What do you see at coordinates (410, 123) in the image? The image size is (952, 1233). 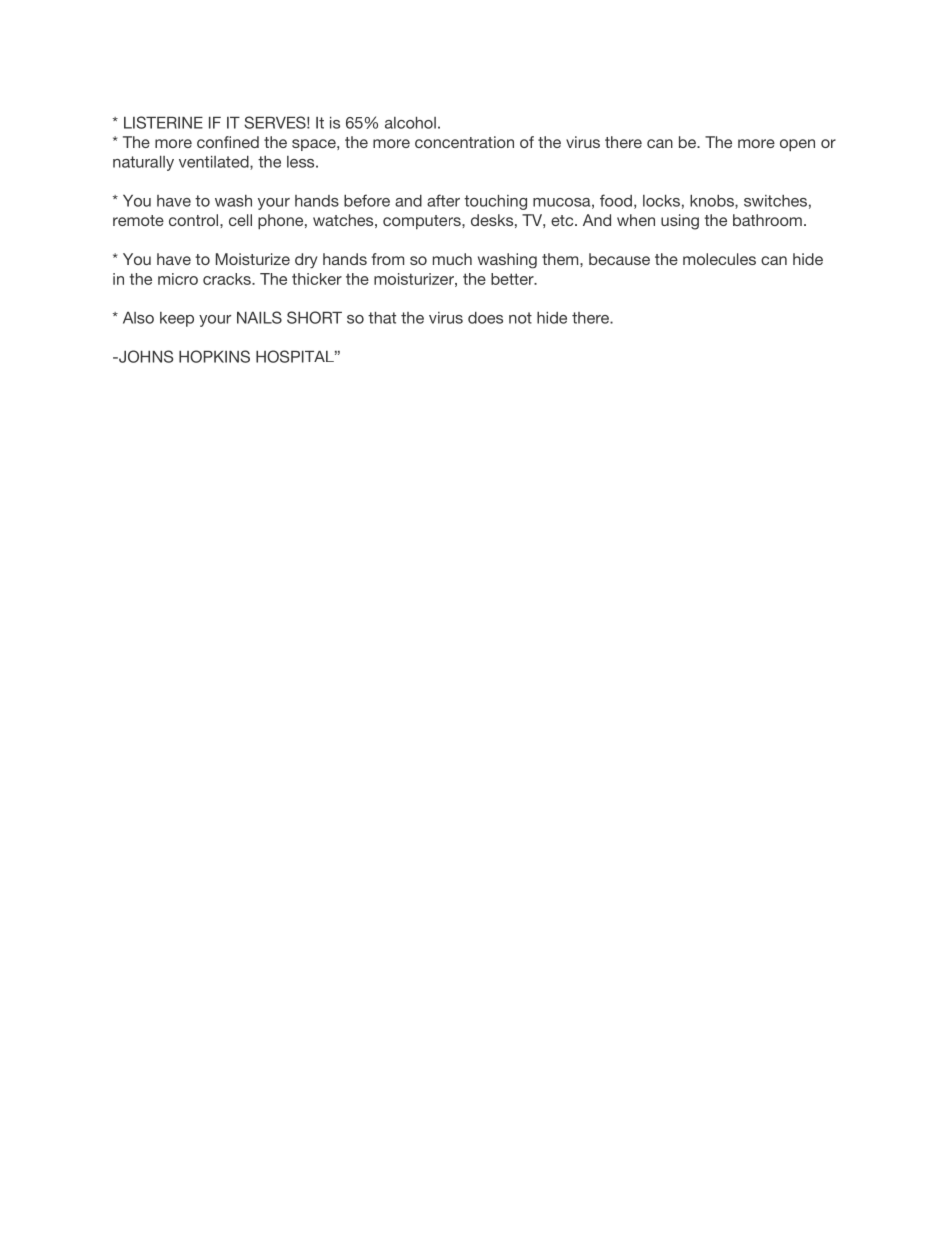 I see `alcohol` at bounding box center [410, 123].
